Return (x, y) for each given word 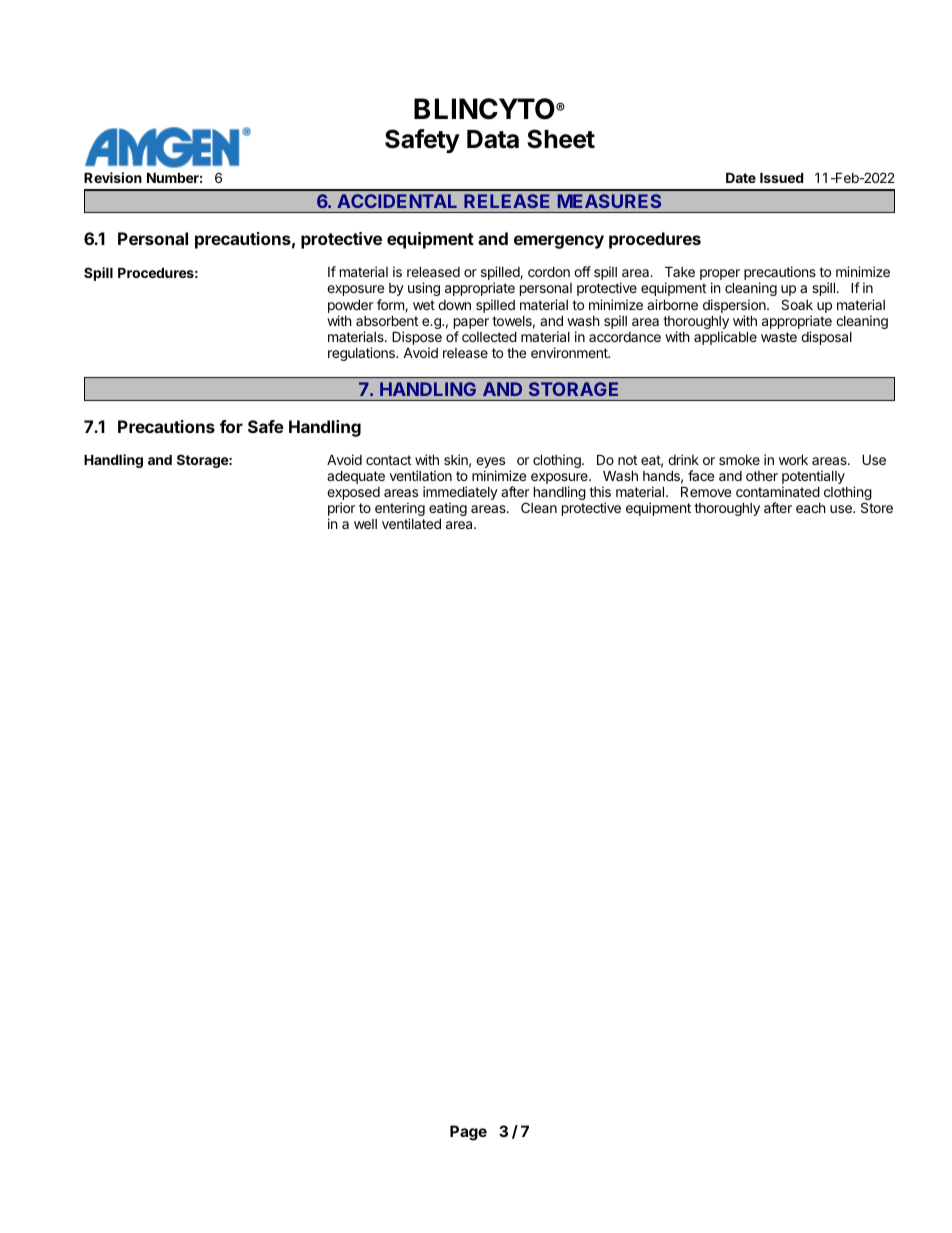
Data (493, 139)
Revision (113, 177)
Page (468, 1133)
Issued (781, 178)
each (811, 508)
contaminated (778, 491)
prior (341, 510)
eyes (490, 464)
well (365, 524)
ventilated (411, 523)
